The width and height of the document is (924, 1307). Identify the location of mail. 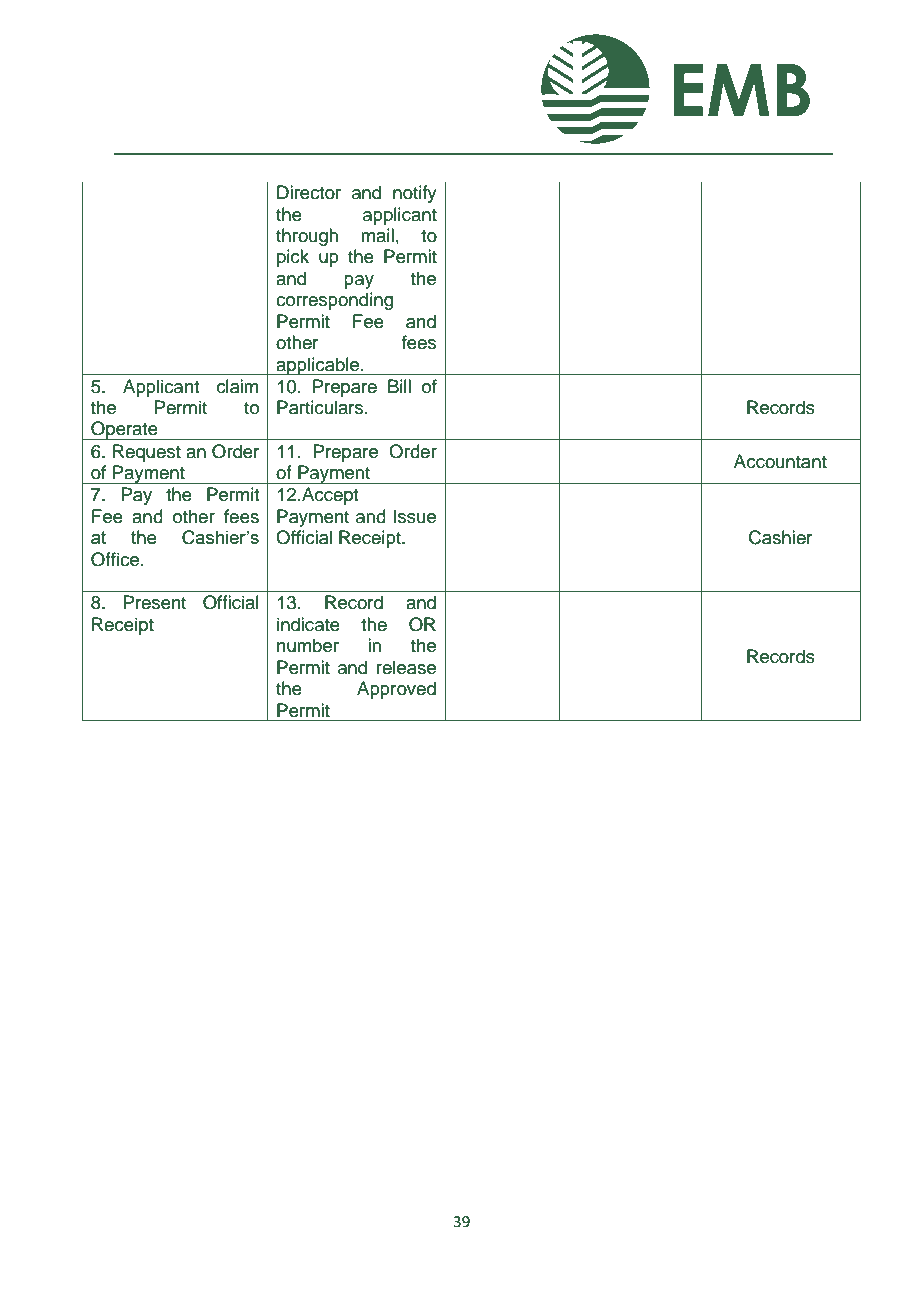
(377, 235).
